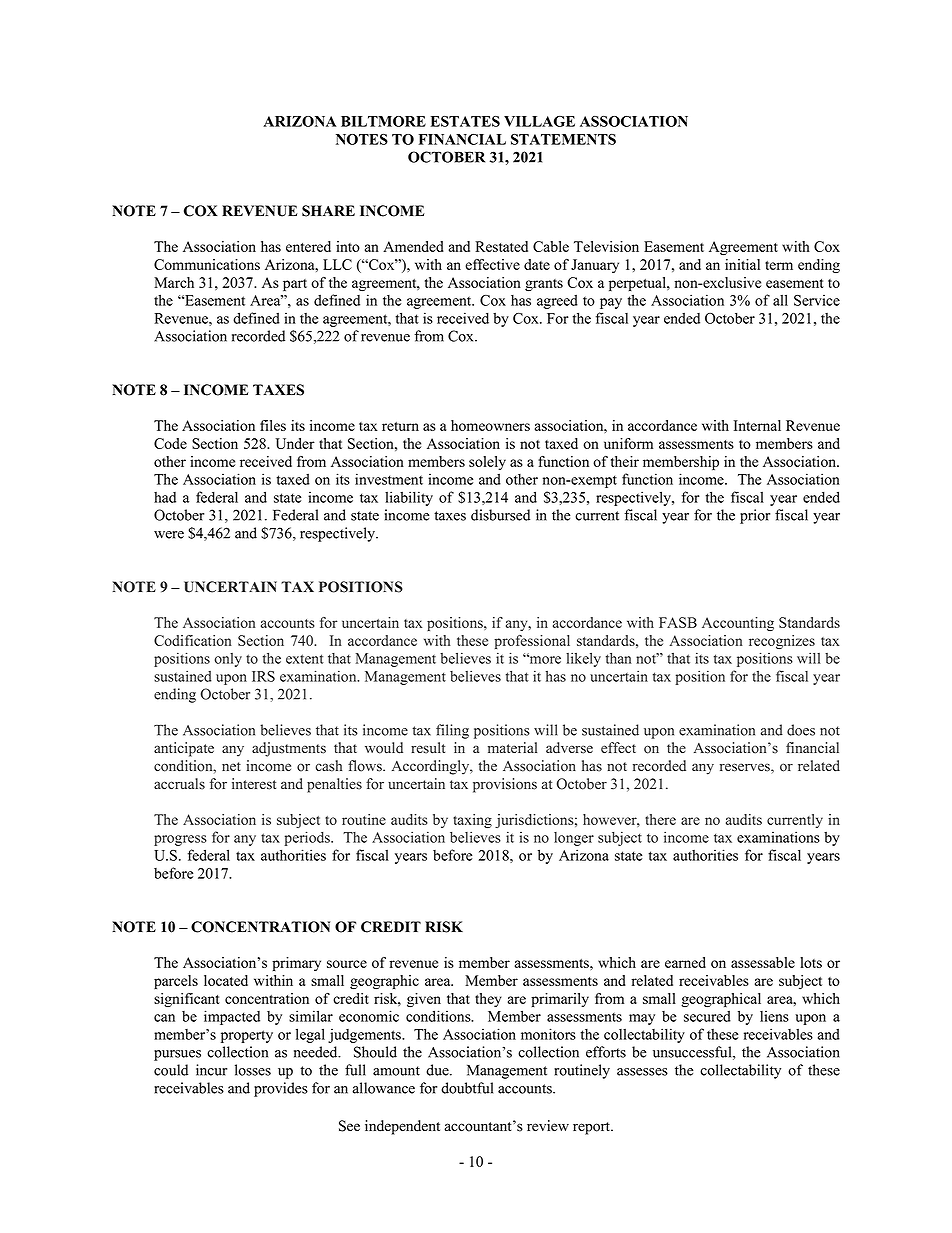 The image size is (952, 1233). Describe the element at coordinates (253, 1070) in the document. I see `losses` at that location.
